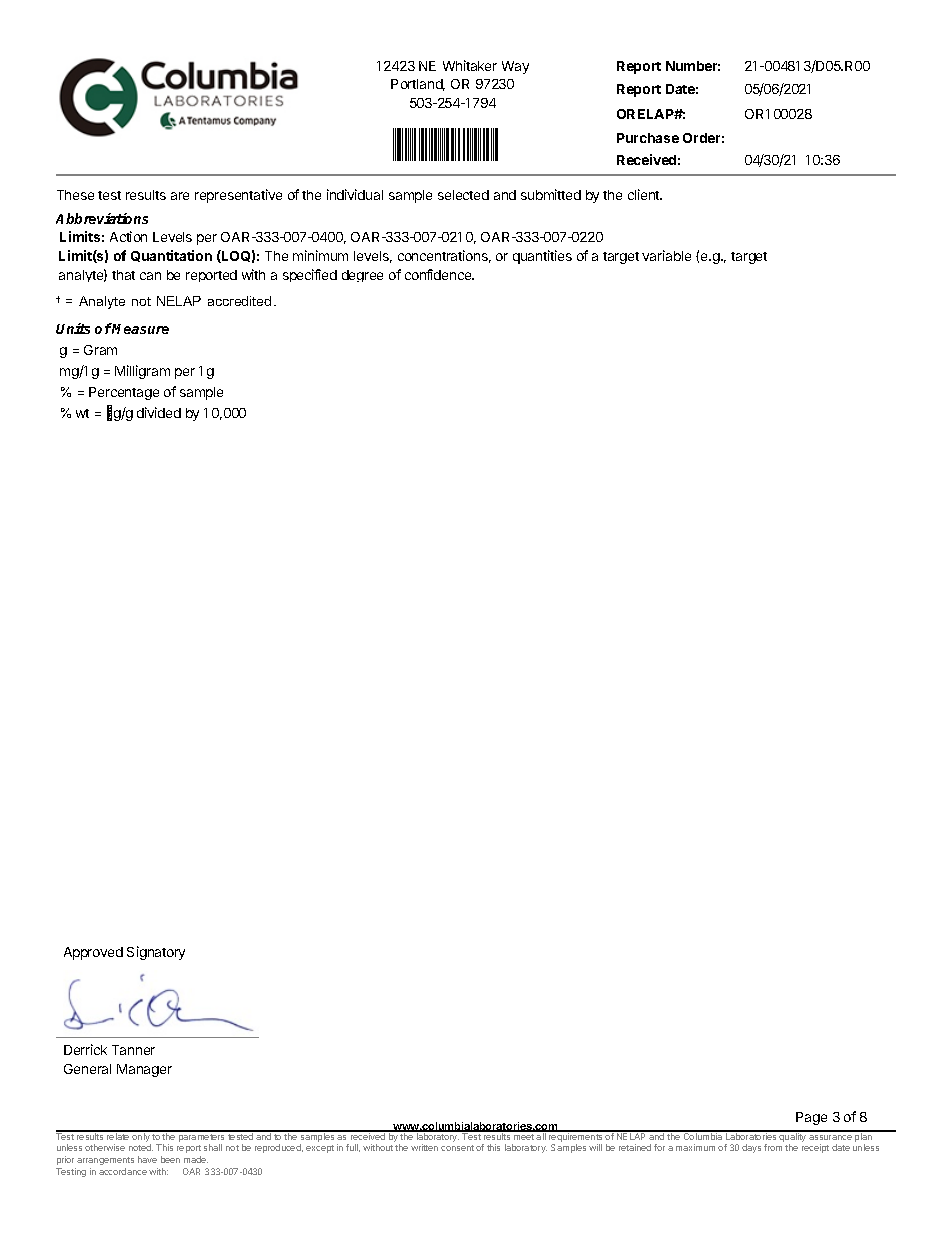 The width and height of the page is (952, 1233). What do you see at coordinates (124, 393) in the page?
I see `Percentage` at bounding box center [124, 393].
